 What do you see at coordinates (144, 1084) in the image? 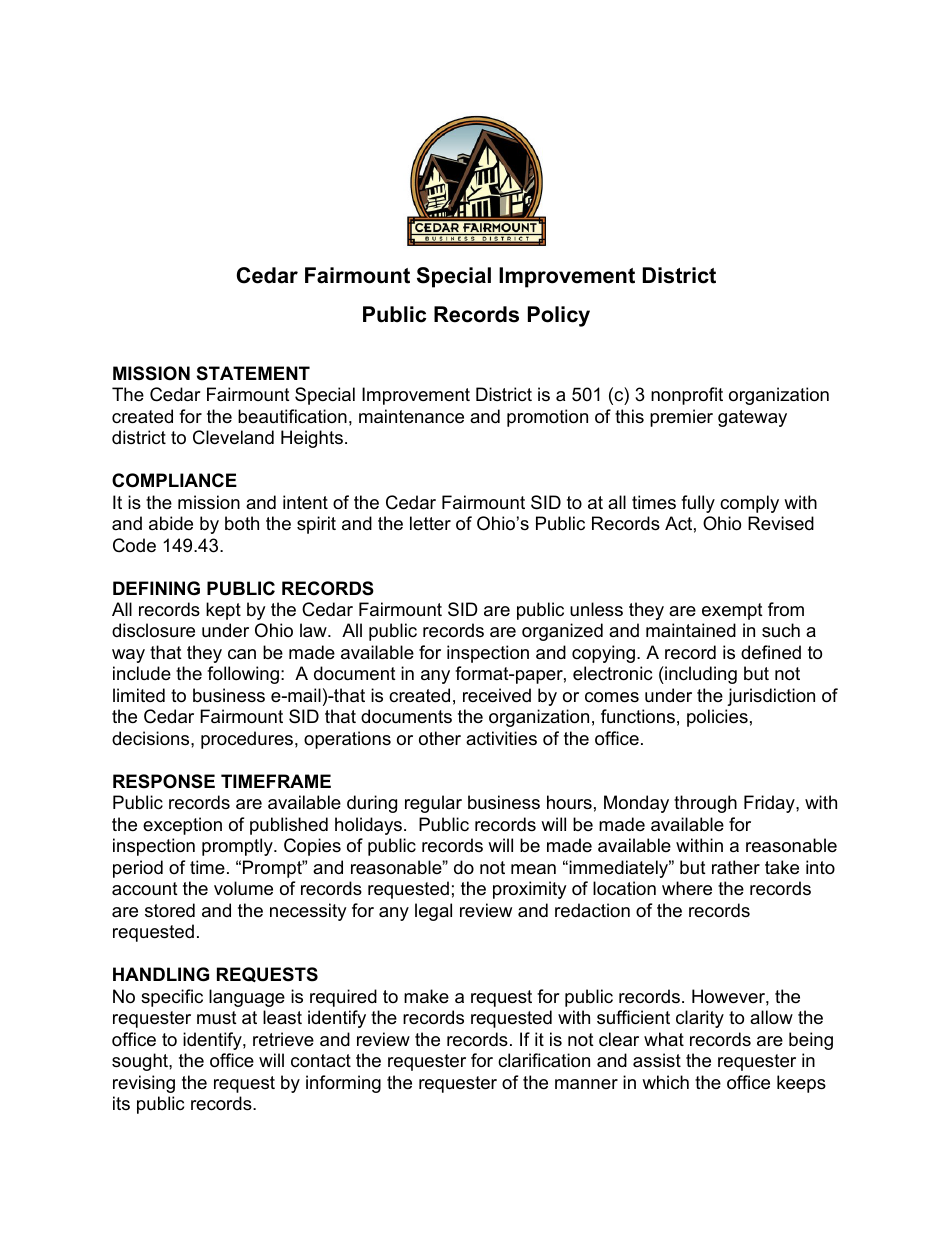
I see `revising` at bounding box center [144, 1084].
